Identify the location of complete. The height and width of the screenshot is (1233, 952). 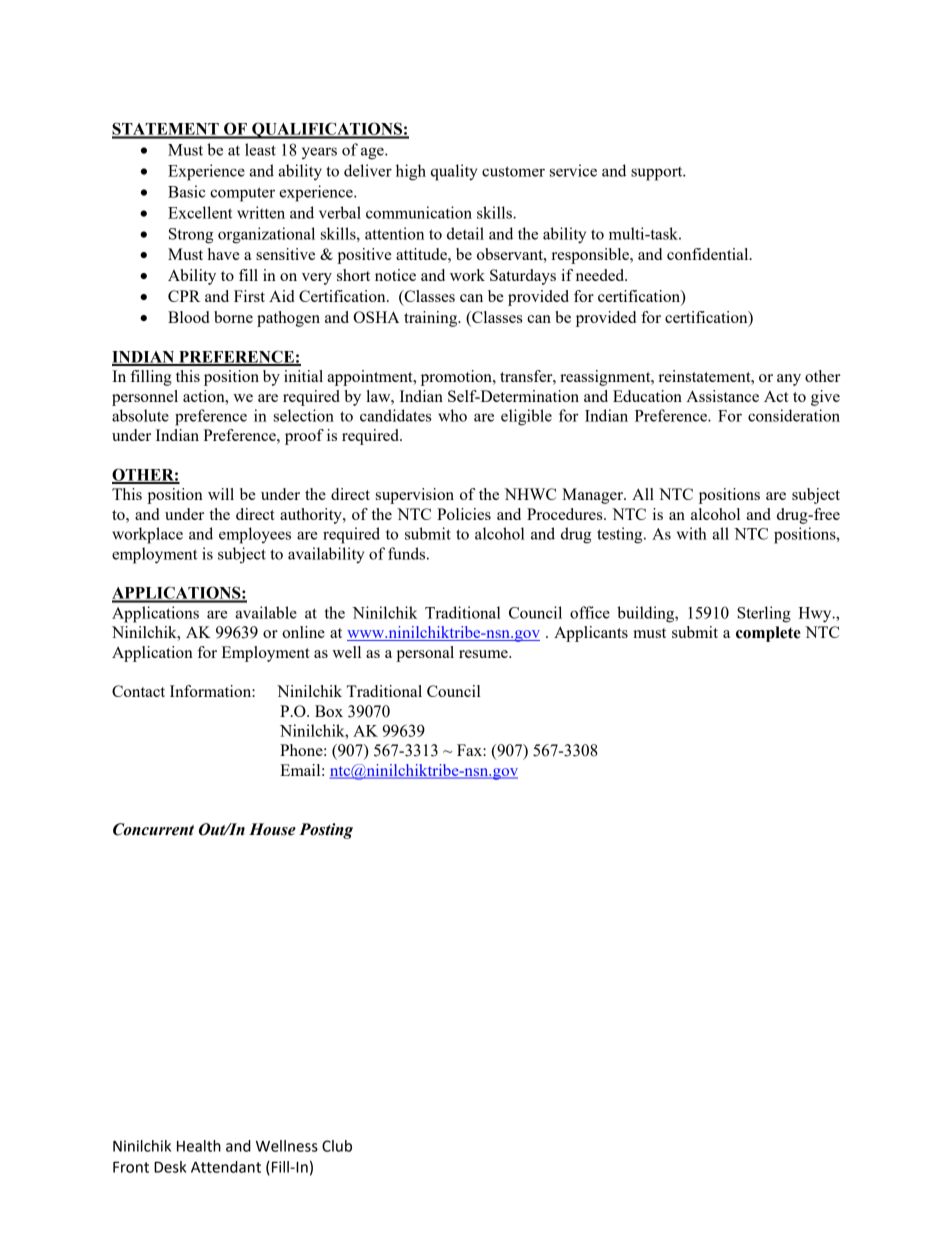
(768, 634).
